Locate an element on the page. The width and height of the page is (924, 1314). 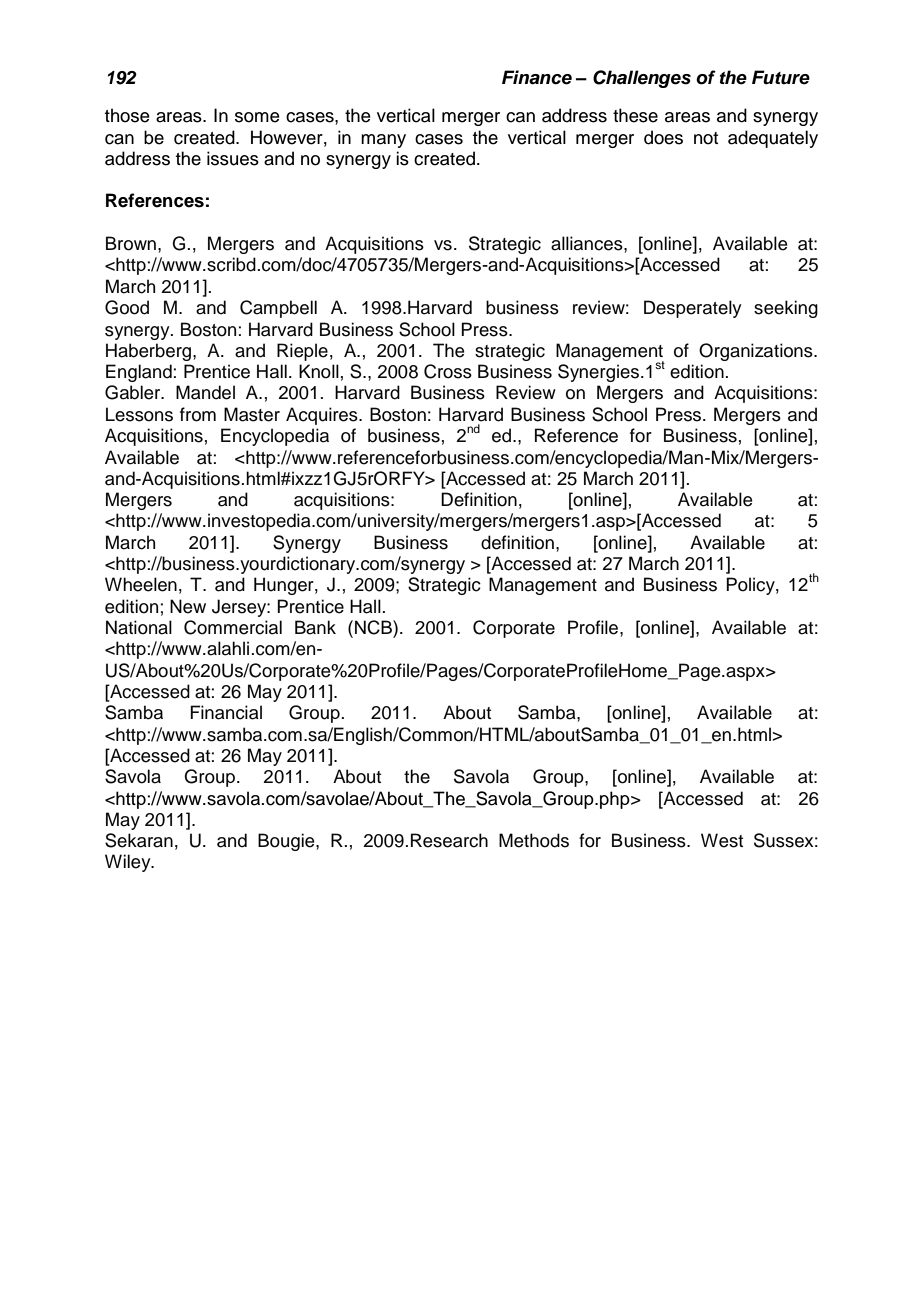
some is located at coordinates (257, 117).
